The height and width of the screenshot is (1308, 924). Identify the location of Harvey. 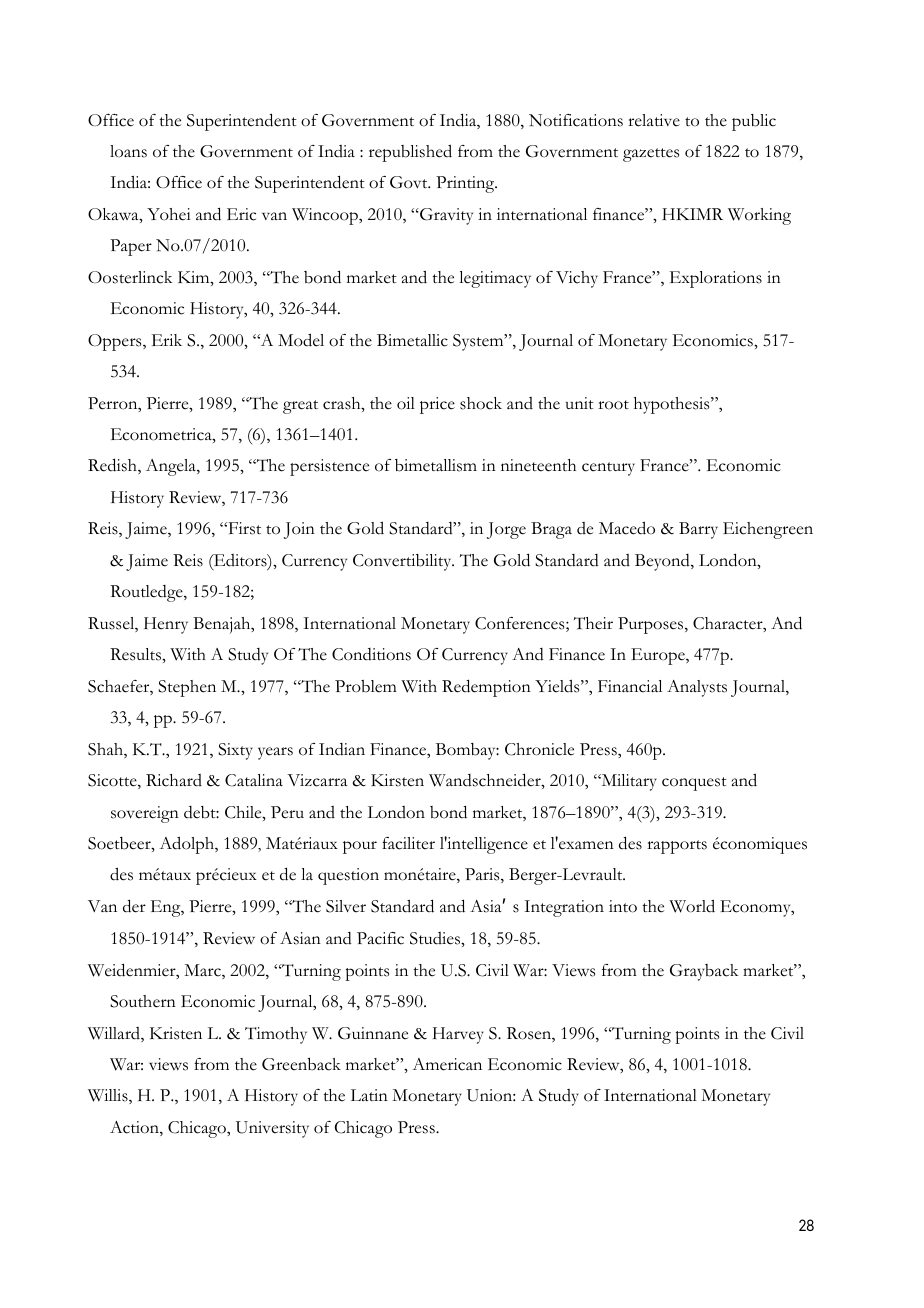
(458, 1035).
